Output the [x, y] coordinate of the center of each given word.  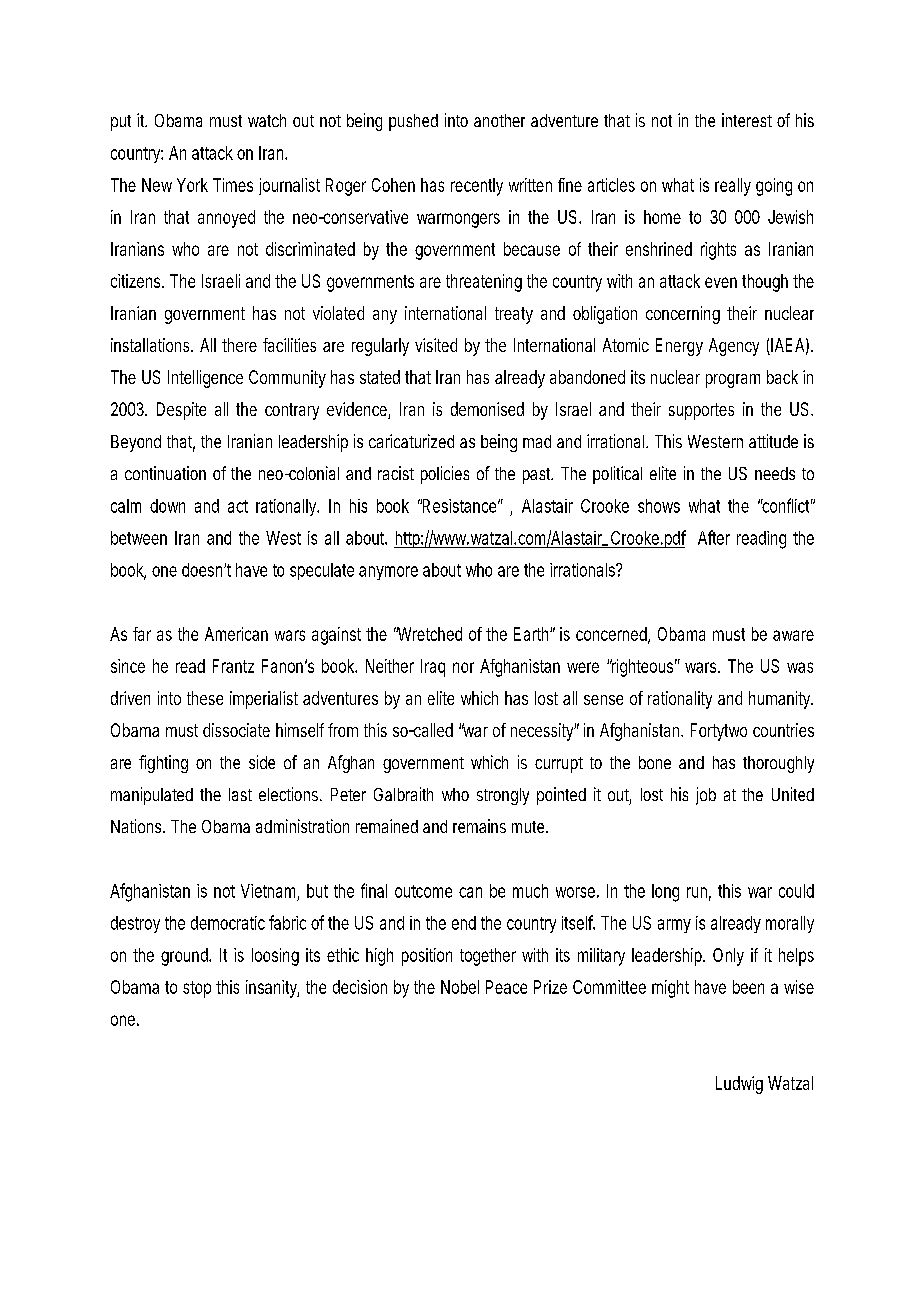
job [706, 796]
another [499, 120]
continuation [165, 473]
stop [197, 989]
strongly [503, 796]
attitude [773, 441]
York [192, 185]
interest [747, 120]
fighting [163, 764]
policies [445, 475]
